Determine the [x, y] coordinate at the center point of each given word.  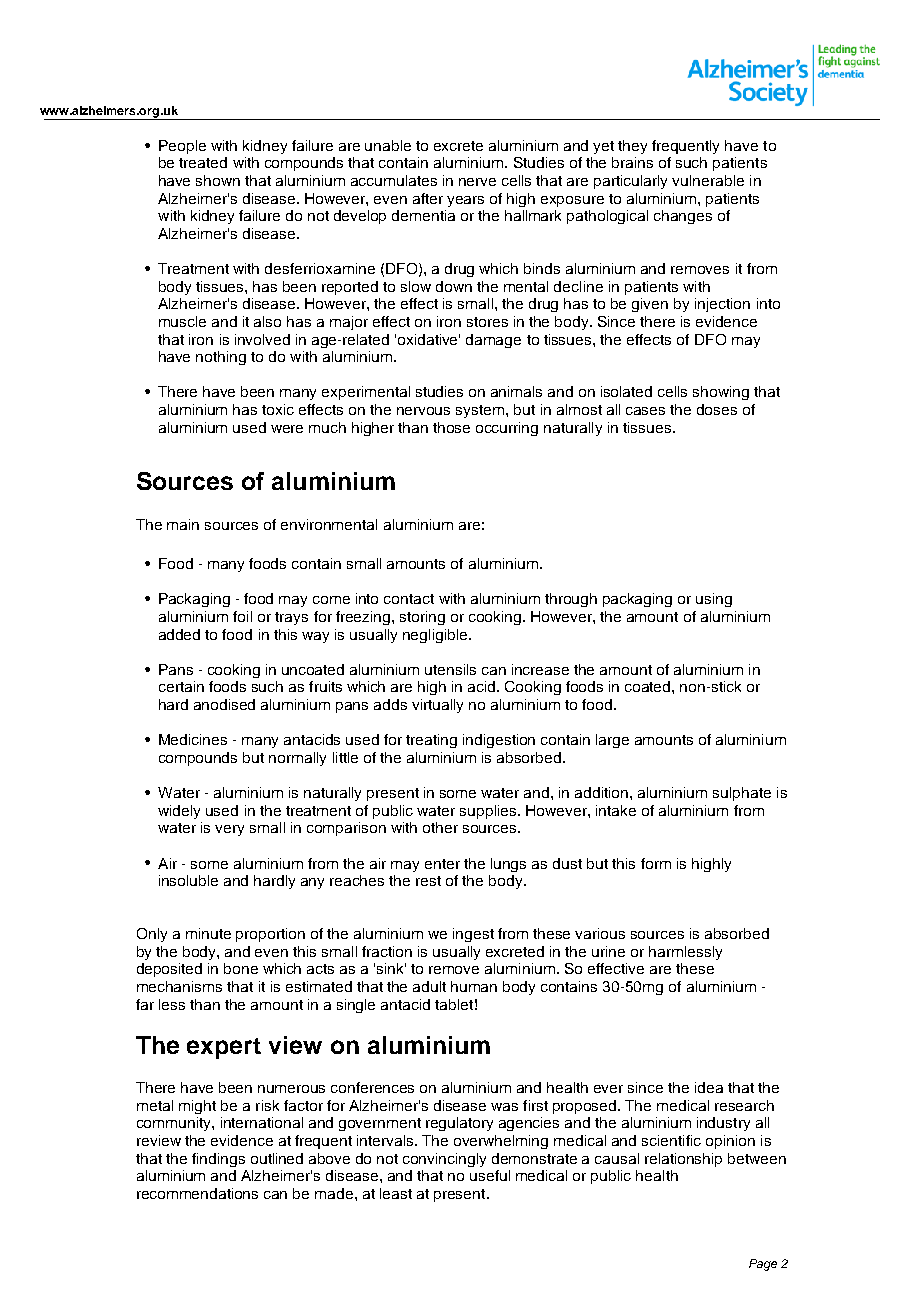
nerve [477, 182]
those [451, 427]
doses [717, 409]
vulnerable [708, 180]
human [474, 986]
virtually [437, 706]
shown [218, 180]
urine [608, 951]
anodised [224, 704]
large [612, 741]
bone [241, 968]
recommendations [197, 1193]
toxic [278, 409]
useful [490, 1175]
